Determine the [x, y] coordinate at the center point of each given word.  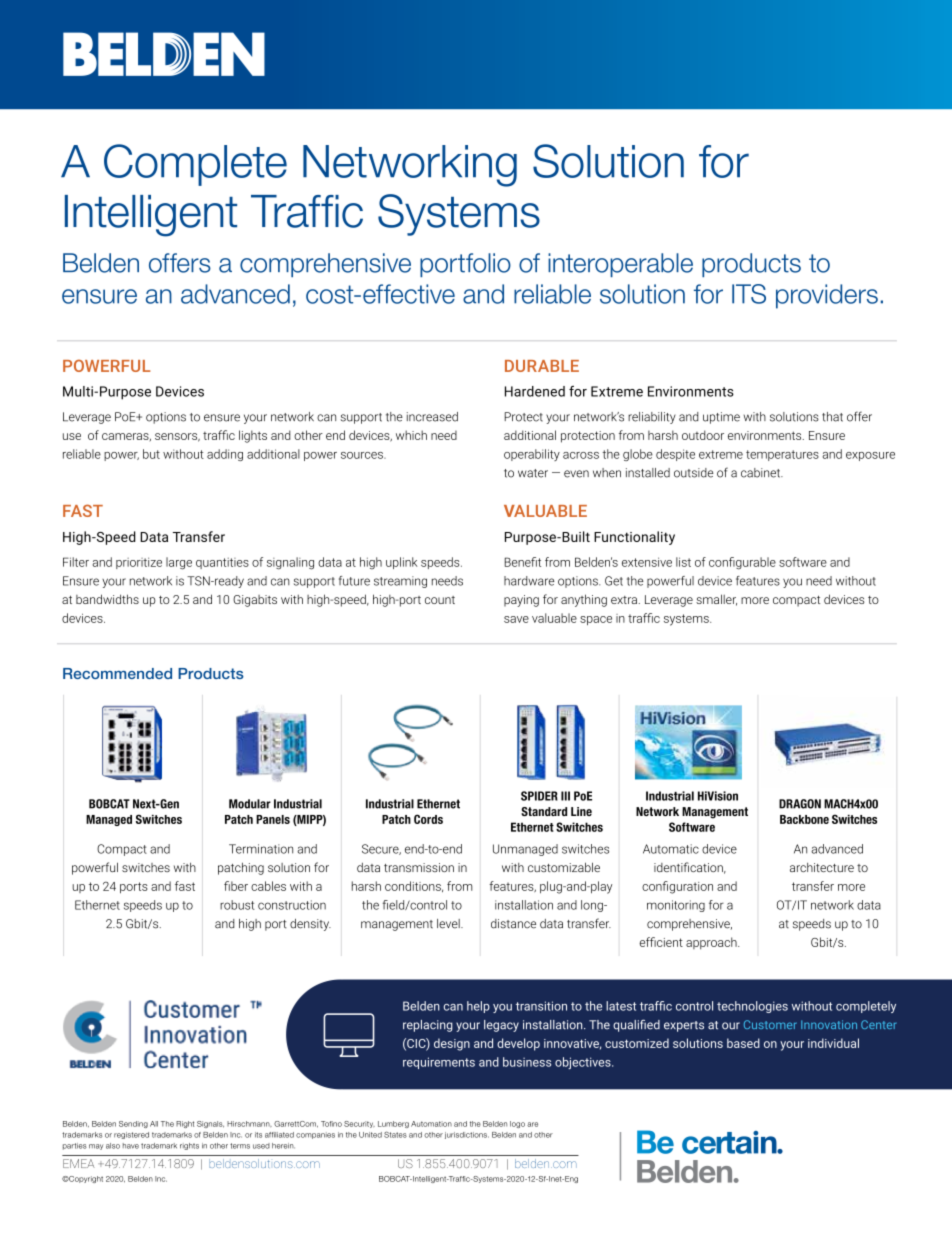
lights [253, 436]
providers [827, 296]
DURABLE [542, 366]
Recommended [117, 673]
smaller [716, 600]
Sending [133, 1124]
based [743, 1043]
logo [517, 1124]
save [516, 619]
